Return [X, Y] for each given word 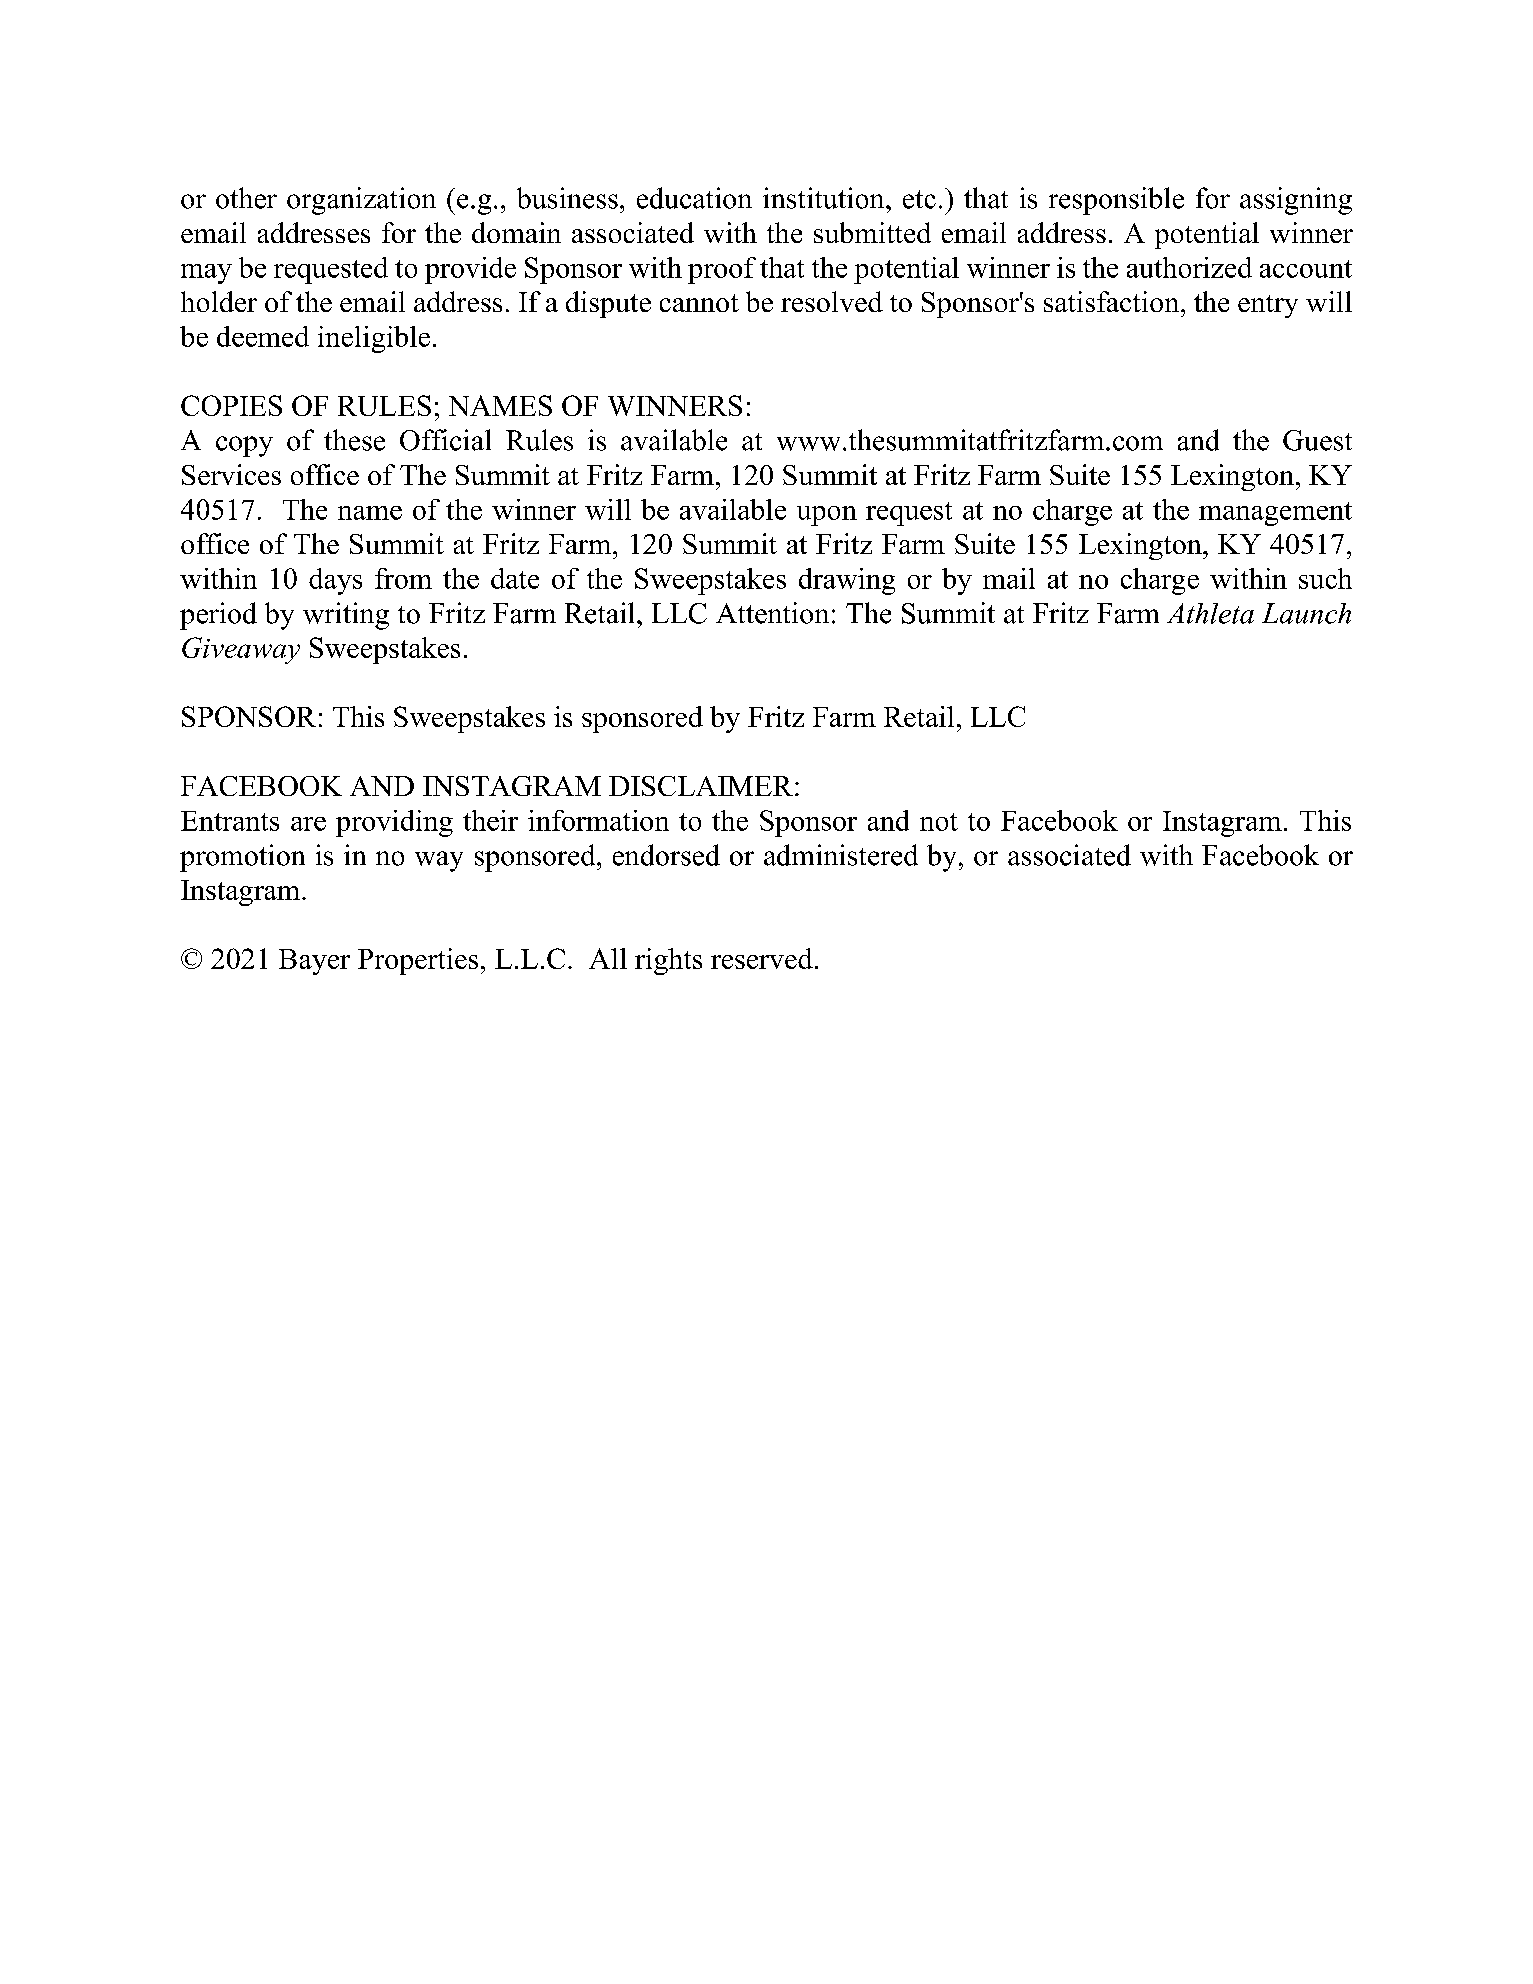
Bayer [314, 962]
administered [841, 855]
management [1275, 514]
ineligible [374, 339]
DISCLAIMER [701, 786]
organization [361, 201]
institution [825, 198]
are [308, 824]
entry [1268, 306]
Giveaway [241, 650]
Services [231, 474]
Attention [772, 613]
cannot [699, 303]
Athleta [1210, 613]
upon [827, 516]
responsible [1116, 201]
